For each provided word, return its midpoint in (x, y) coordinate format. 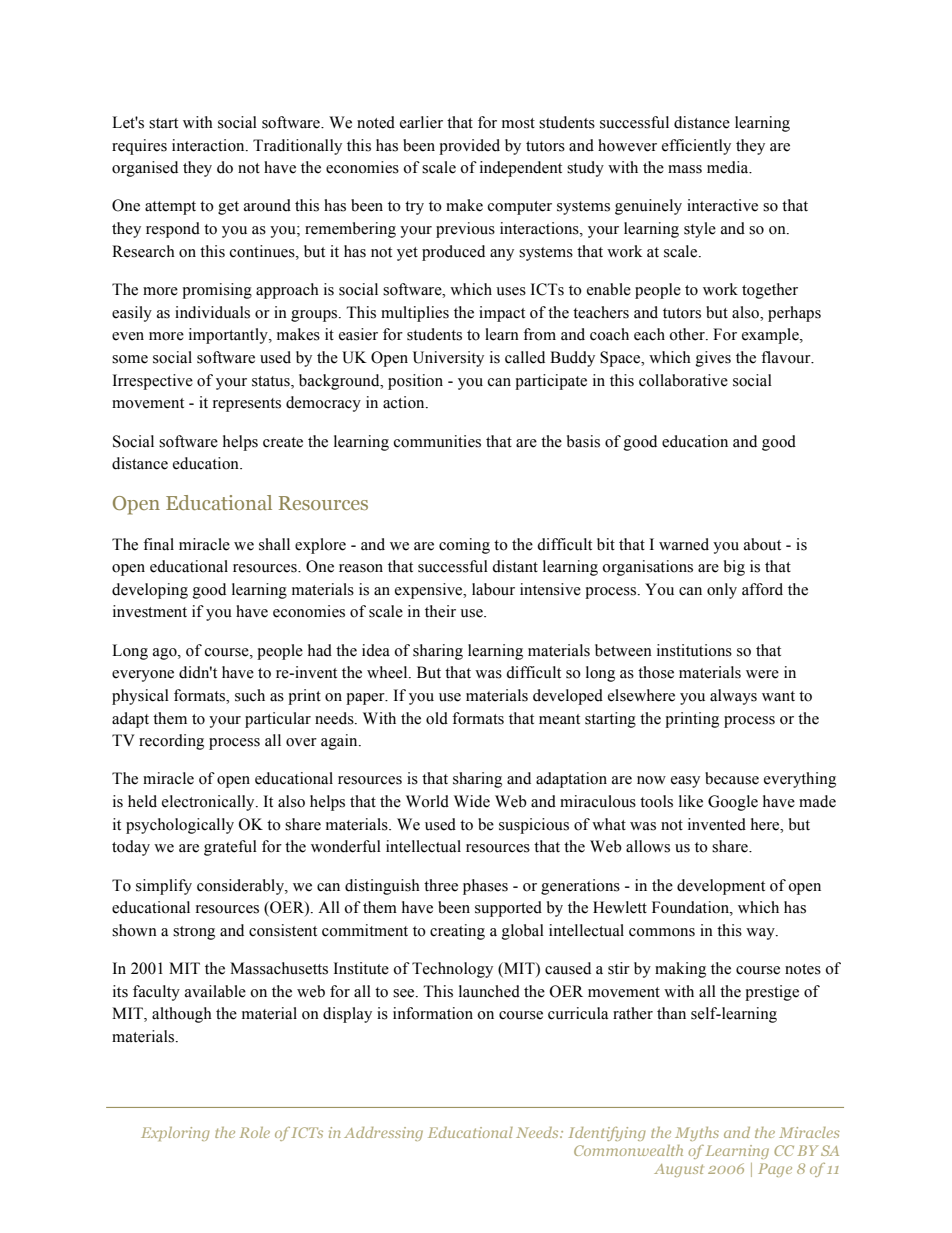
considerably (241, 887)
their (440, 611)
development (721, 887)
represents (247, 405)
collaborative (683, 380)
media (729, 167)
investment (150, 611)
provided (469, 147)
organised (145, 169)
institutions (694, 650)
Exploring (175, 1134)
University (448, 359)
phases (485, 887)
